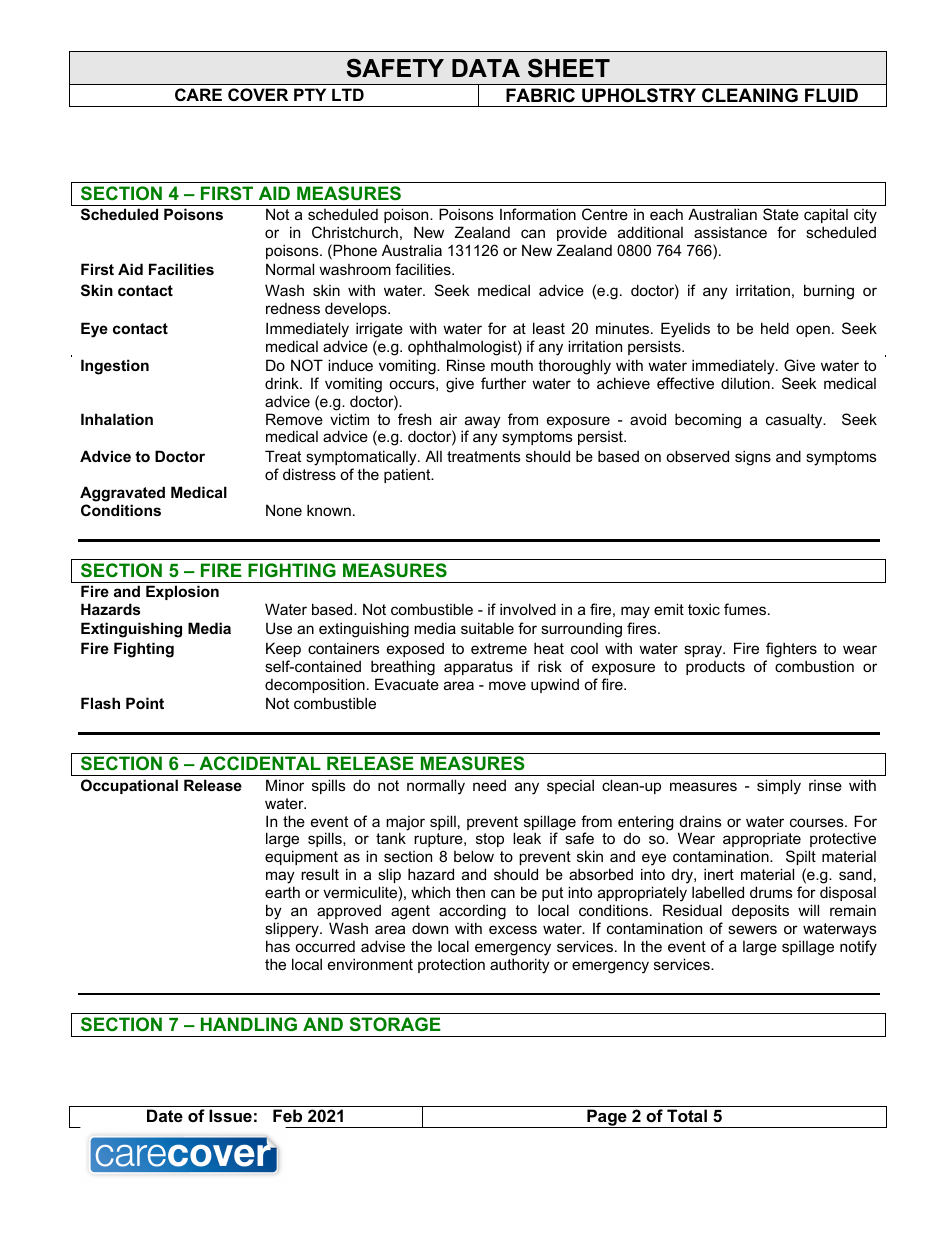 This document has width=952, height=1233. What do you see at coordinates (165, 1115) in the document?
I see `Date` at bounding box center [165, 1115].
